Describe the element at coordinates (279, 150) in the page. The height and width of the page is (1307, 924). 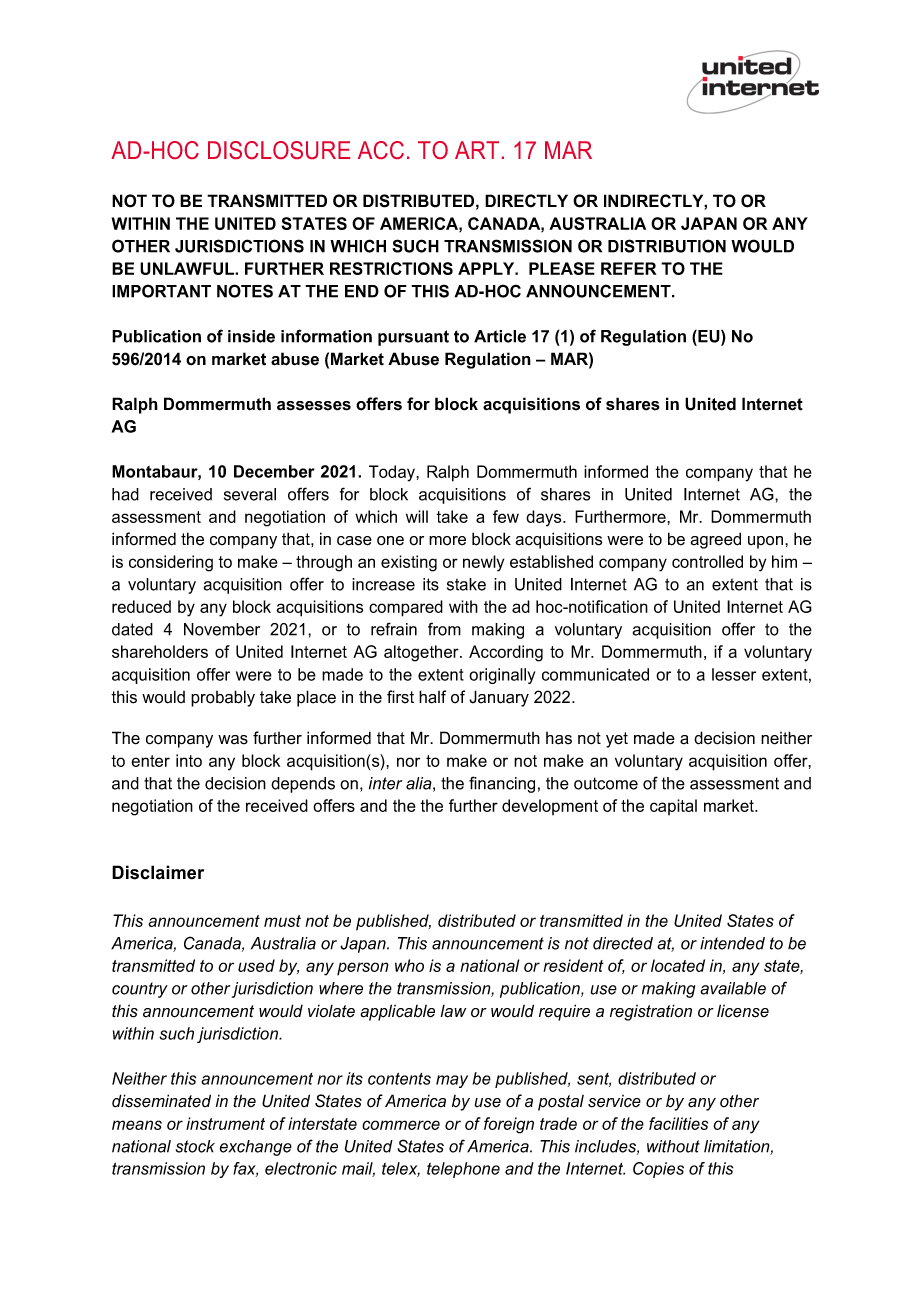
I see `DISCLOSURE` at that location.
